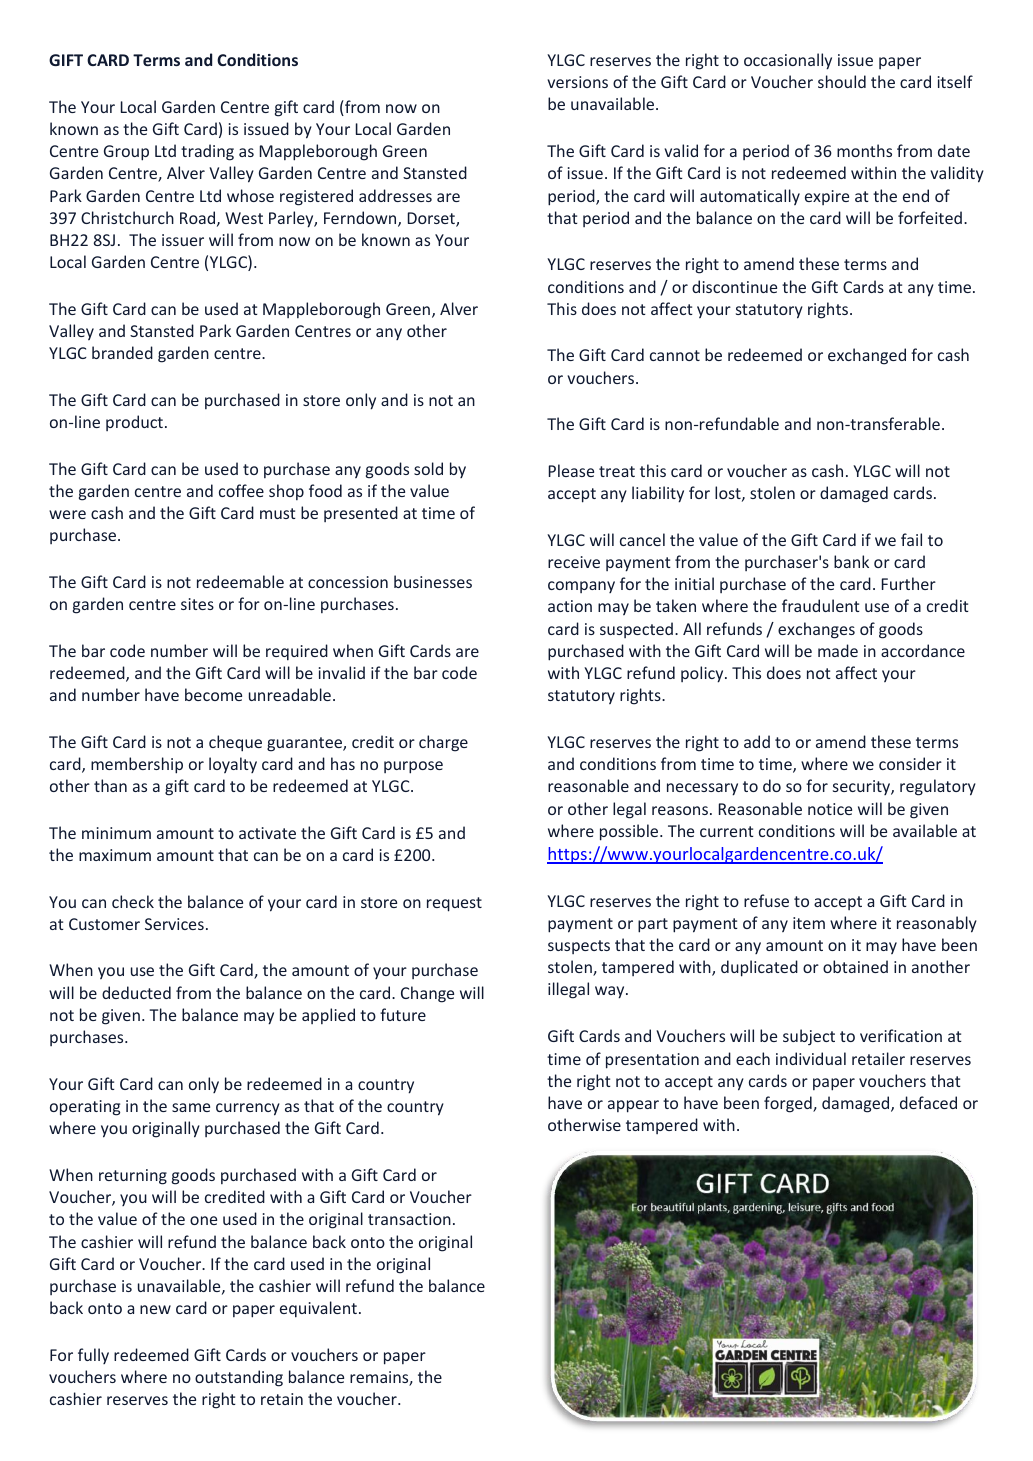 Image resolution: width=1033 pixels, height=1461 pixels. I want to click on deducted, so click(136, 992).
